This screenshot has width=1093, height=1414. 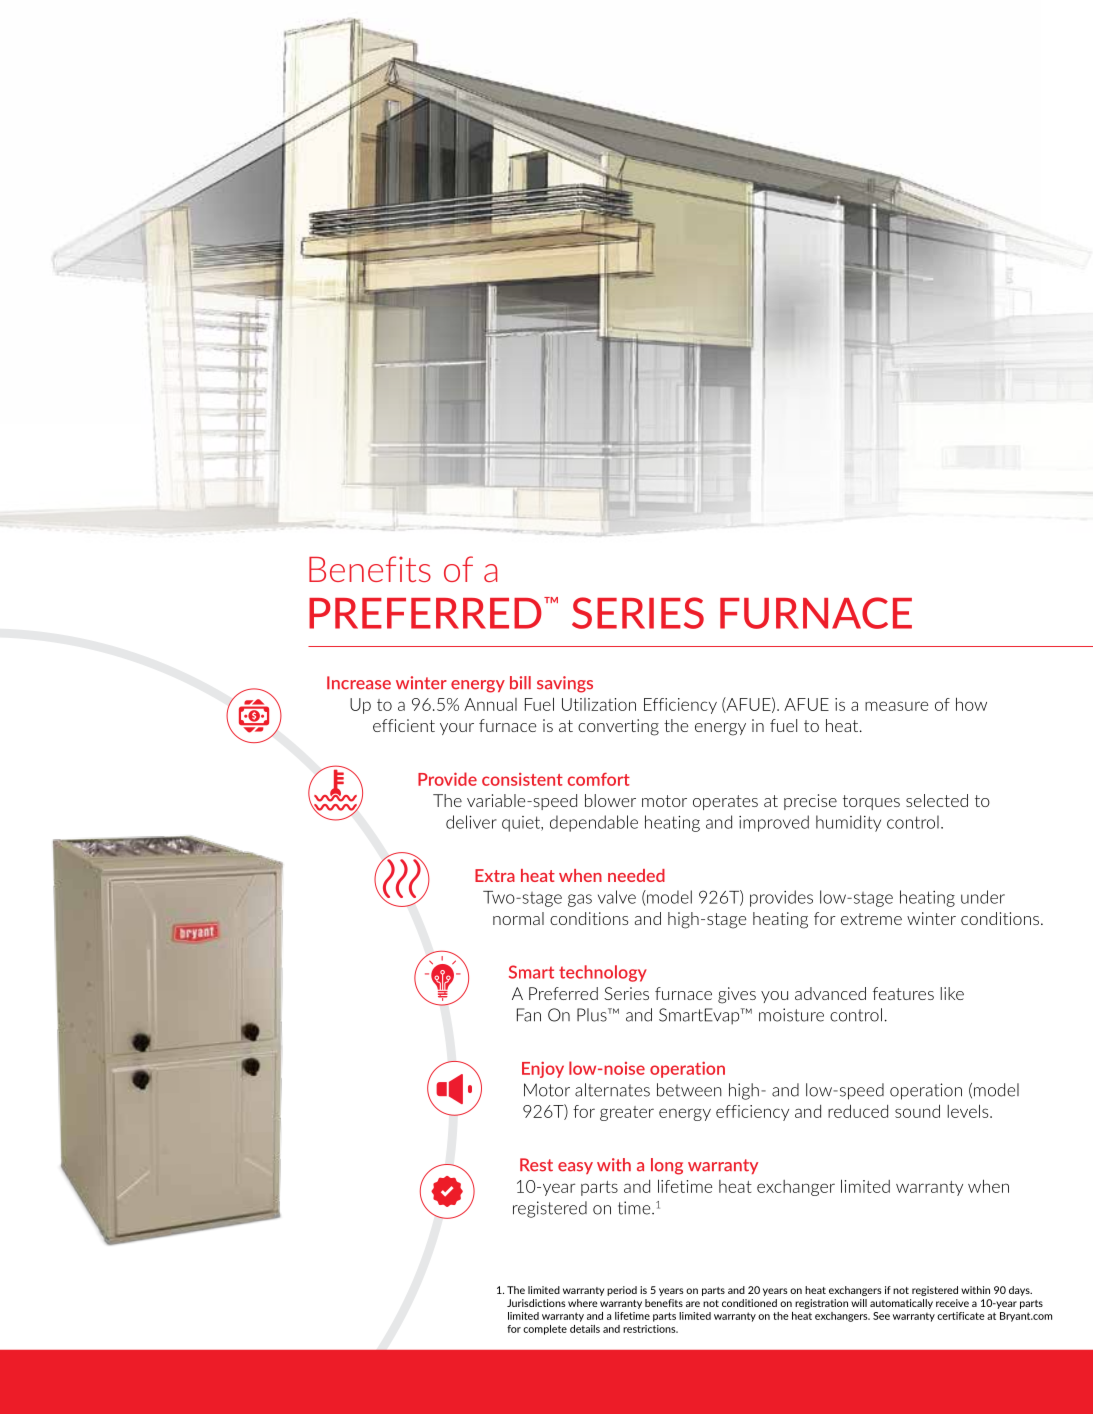 What do you see at coordinates (952, 1303) in the screenshot?
I see `receive` at bounding box center [952, 1303].
